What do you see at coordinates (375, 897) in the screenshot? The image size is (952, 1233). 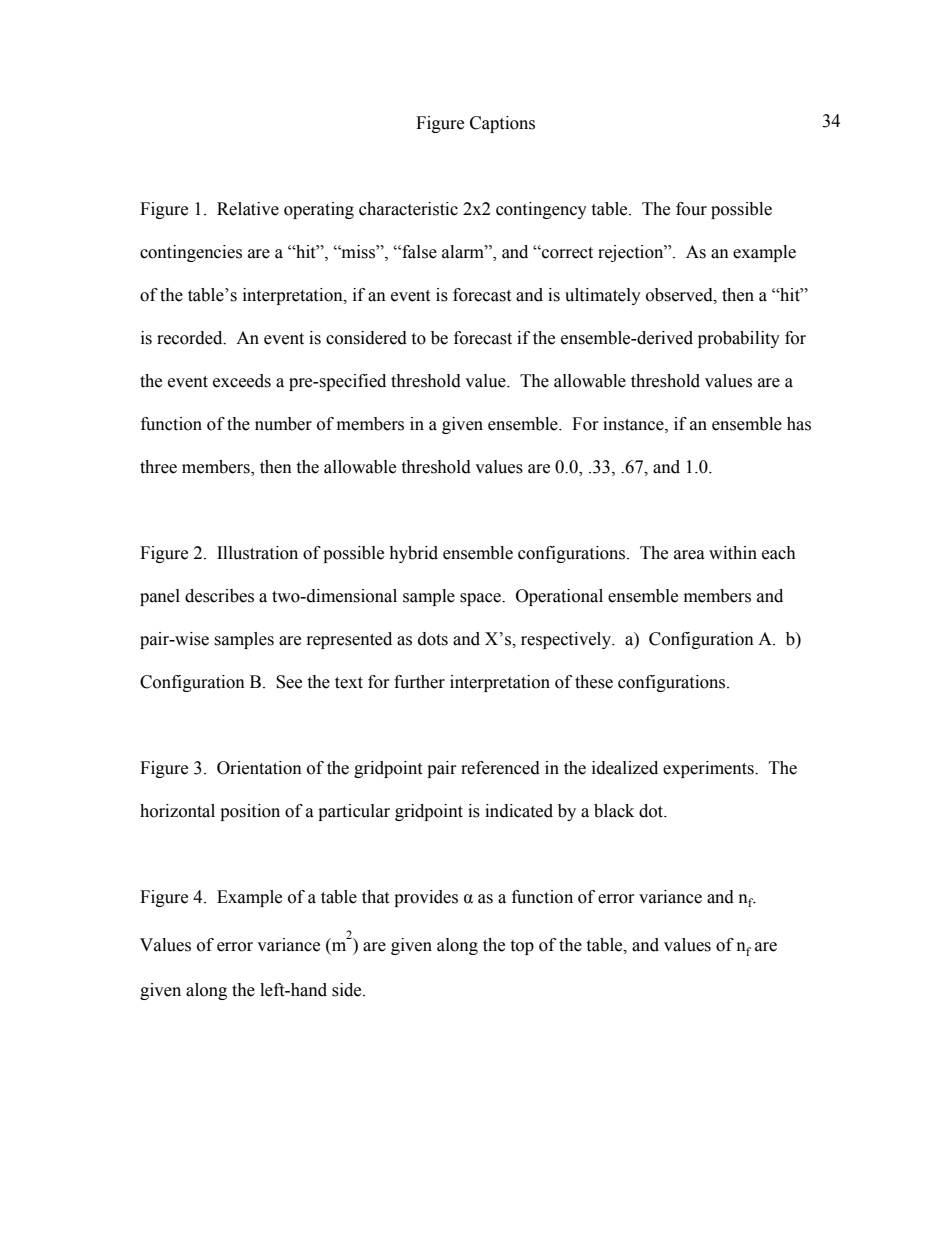 I see `that` at bounding box center [375, 897].
